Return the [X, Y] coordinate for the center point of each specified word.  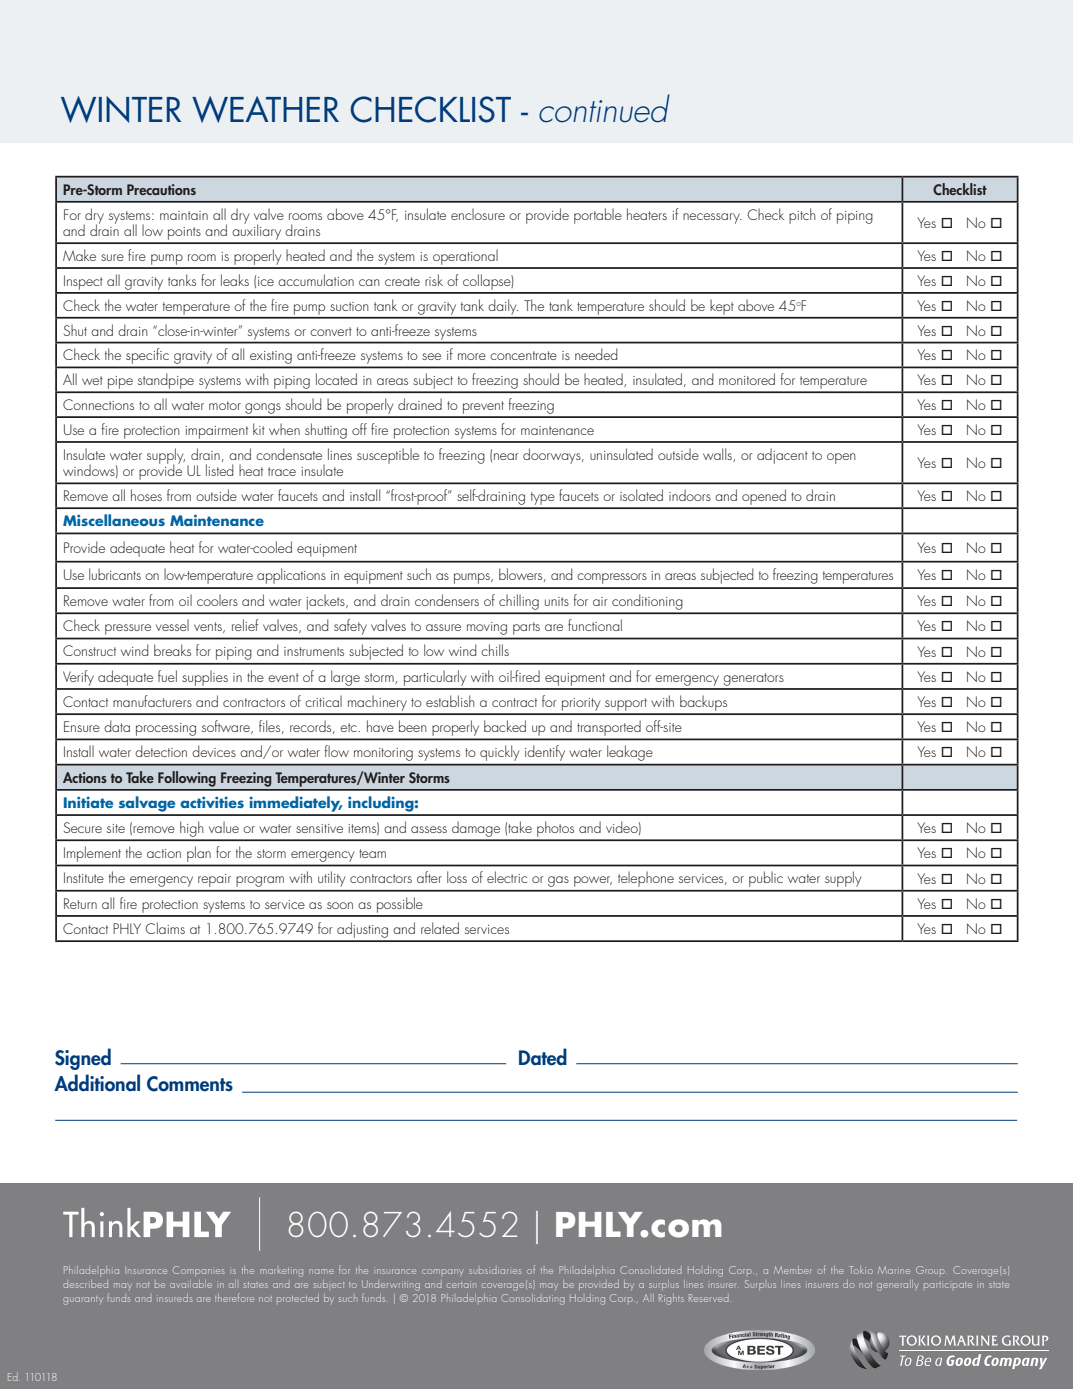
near [506, 456]
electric [507, 877]
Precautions [161, 189]
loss [457, 877]
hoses [146, 495]
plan [199, 854]
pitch [802, 216]
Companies [198, 1271]
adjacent [782, 456]
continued [604, 108]
